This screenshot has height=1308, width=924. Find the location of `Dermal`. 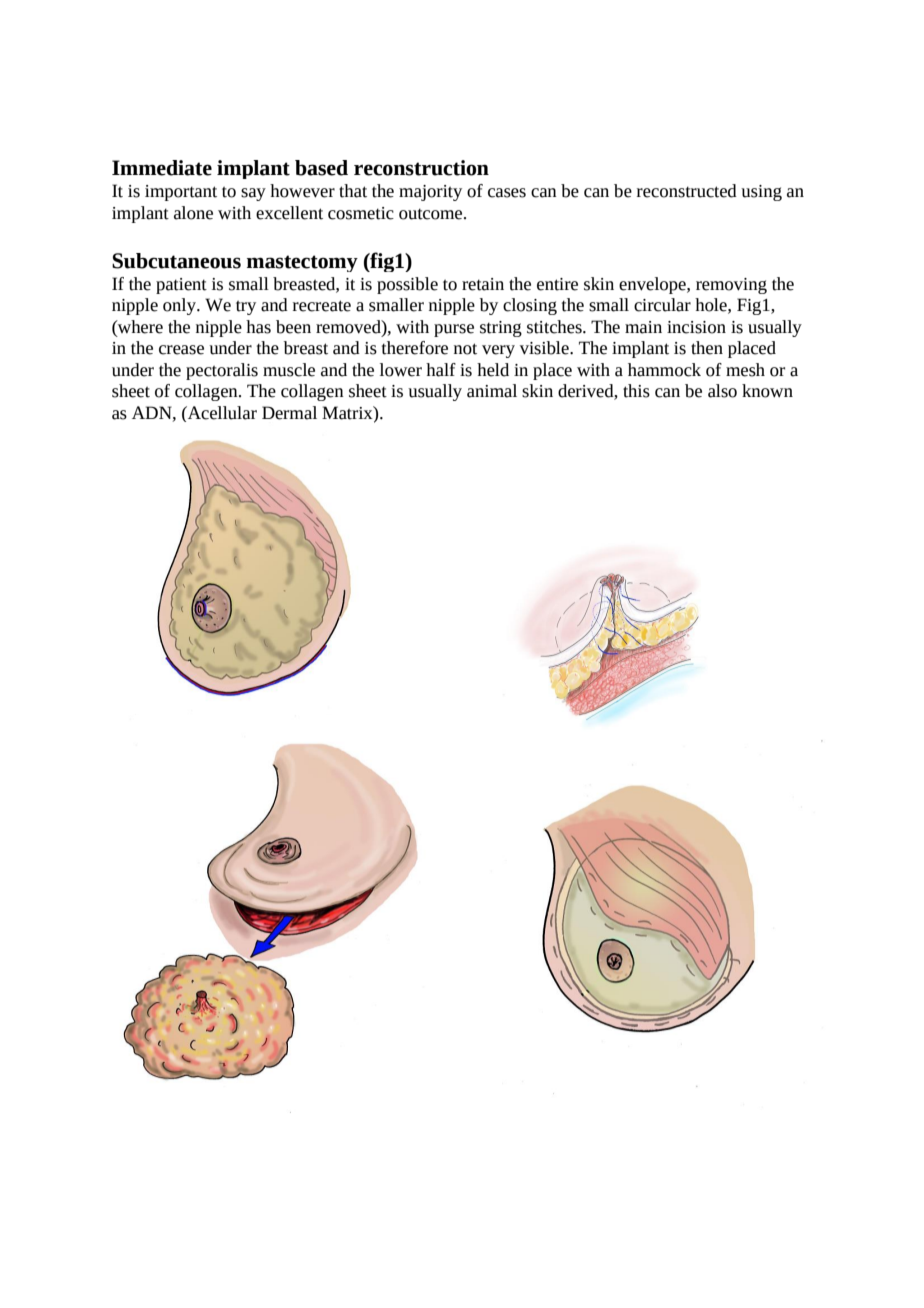

Dermal is located at coordinates (289, 413).
